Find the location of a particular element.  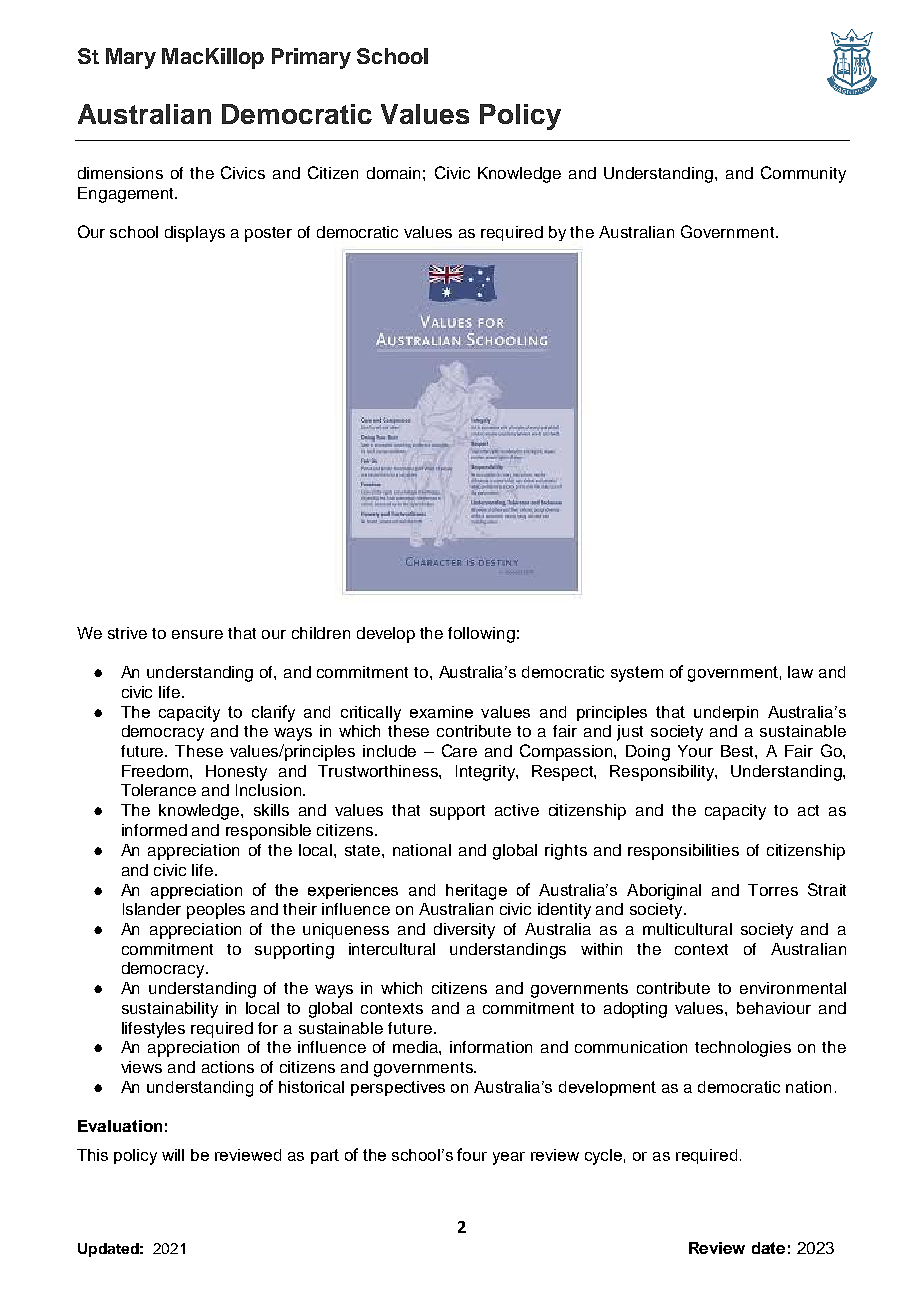

ensure is located at coordinates (197, 634).
